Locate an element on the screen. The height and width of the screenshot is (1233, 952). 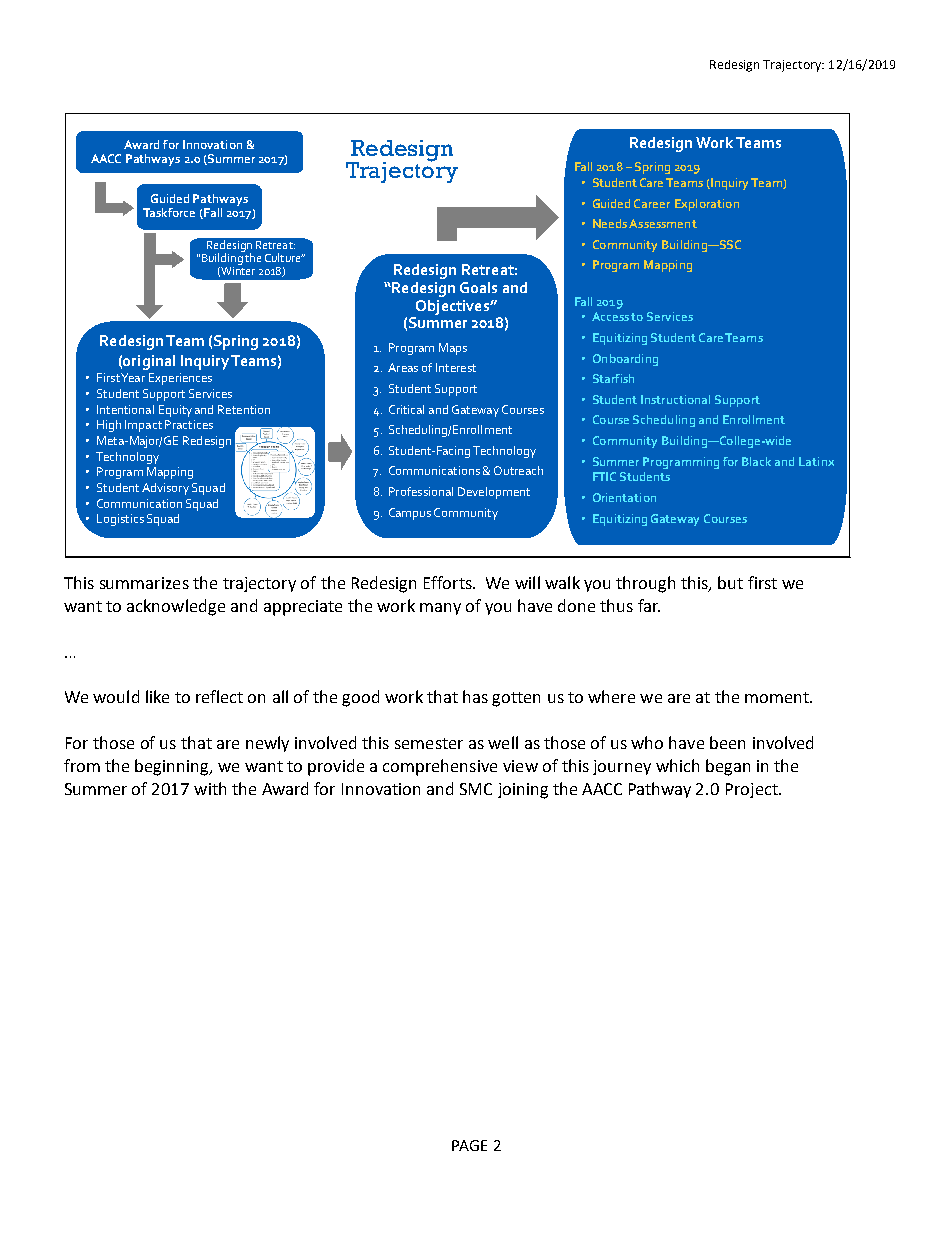
Exploration is located at coordinates (707, 205).
